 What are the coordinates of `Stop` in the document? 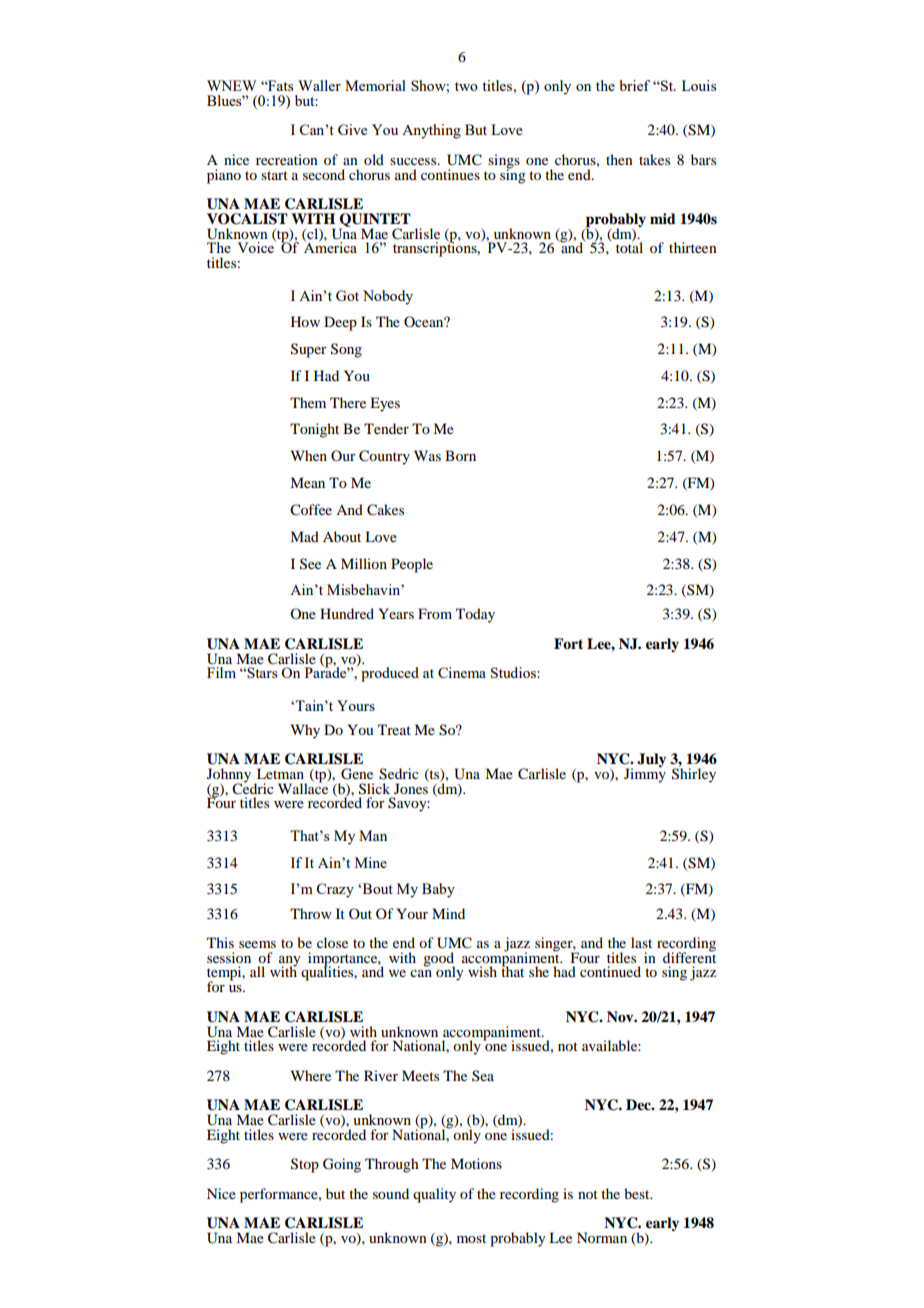 It's located at (305, 1165).
